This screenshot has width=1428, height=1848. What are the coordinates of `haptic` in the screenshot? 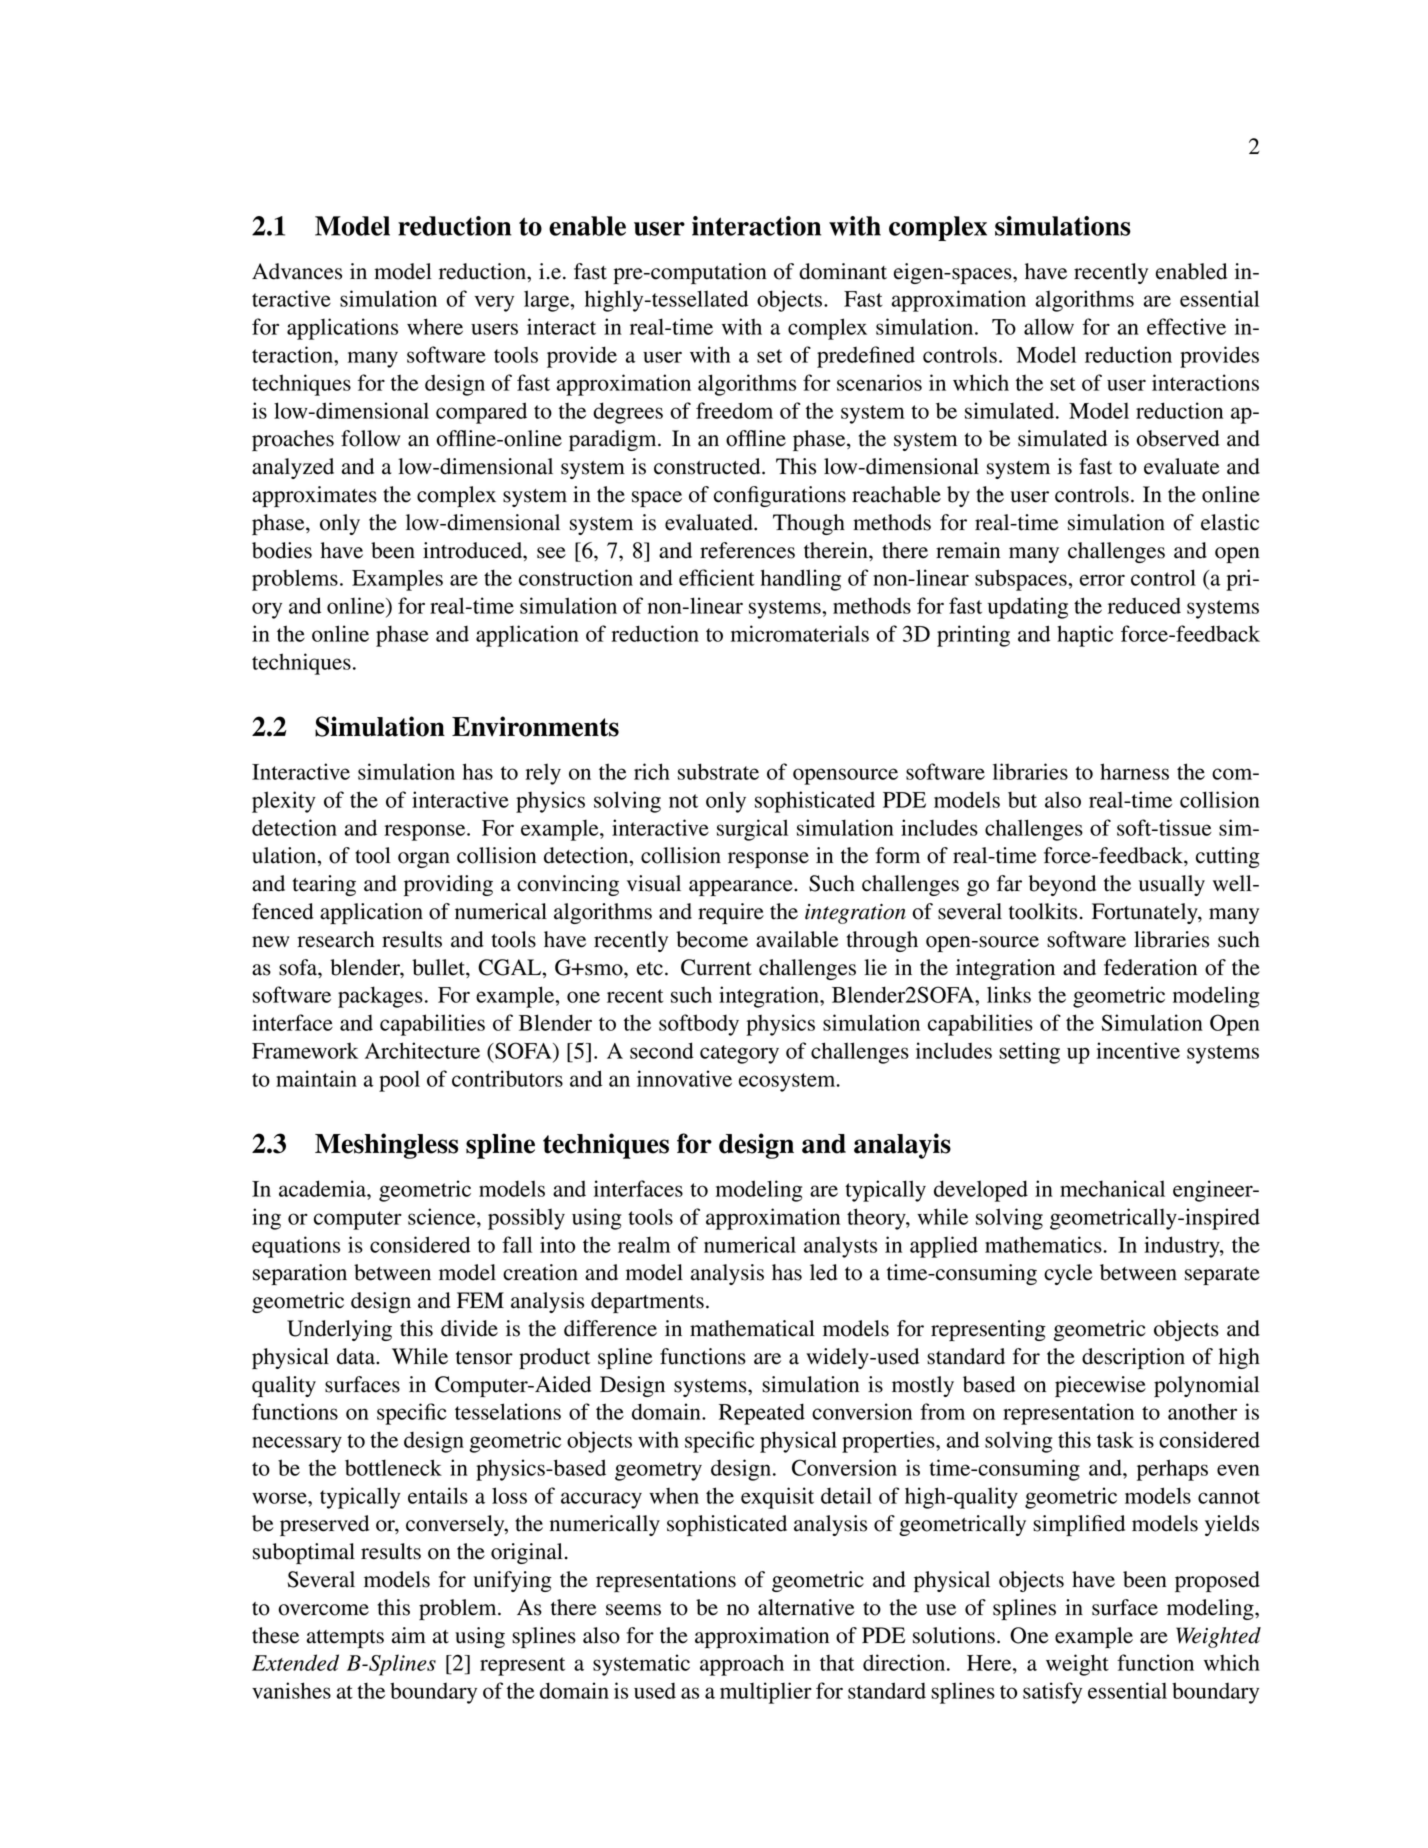 It's located at (1085, 636).
